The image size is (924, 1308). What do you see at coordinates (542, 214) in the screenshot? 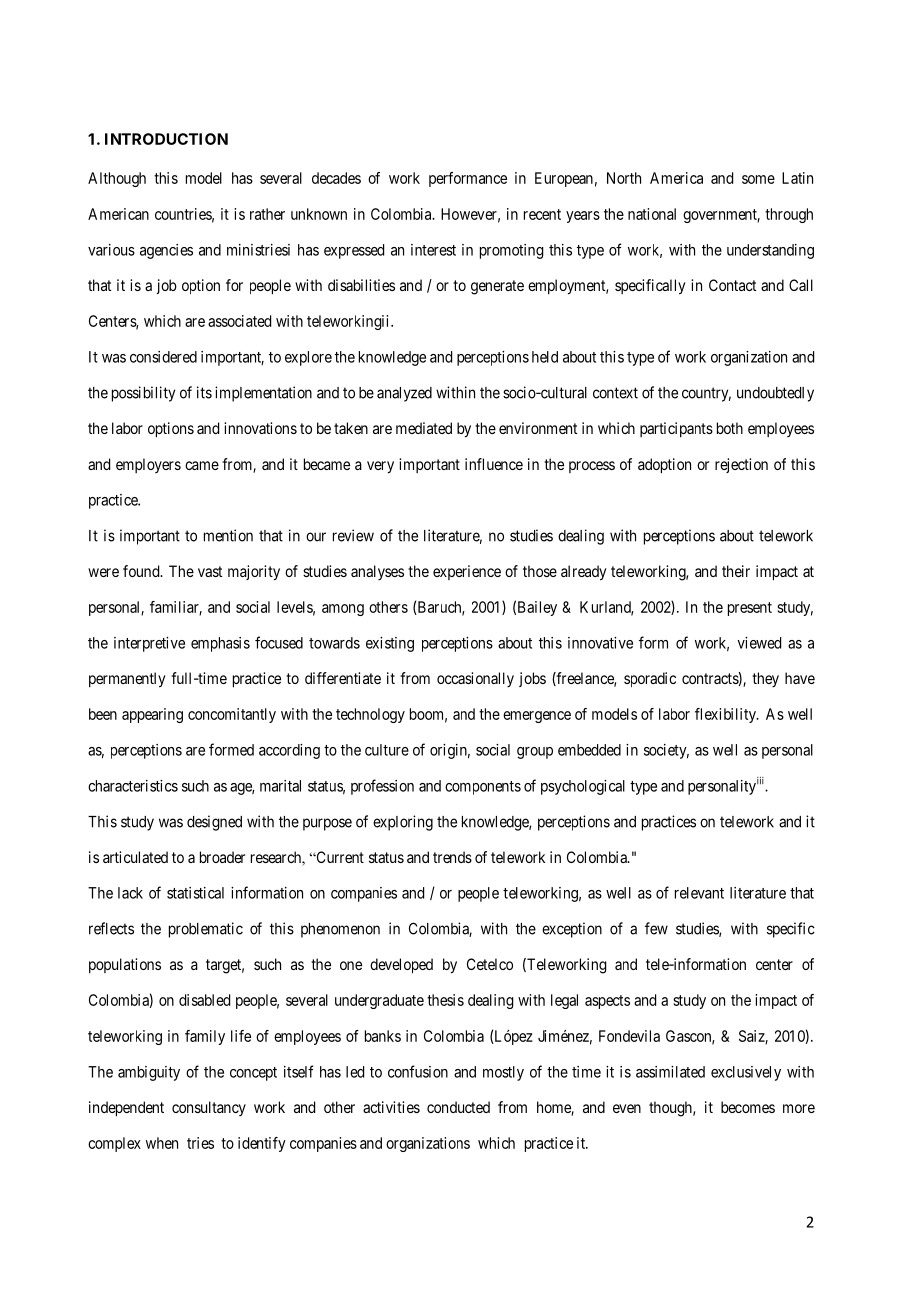
I see `recent` at bounding box center [542, 214].
